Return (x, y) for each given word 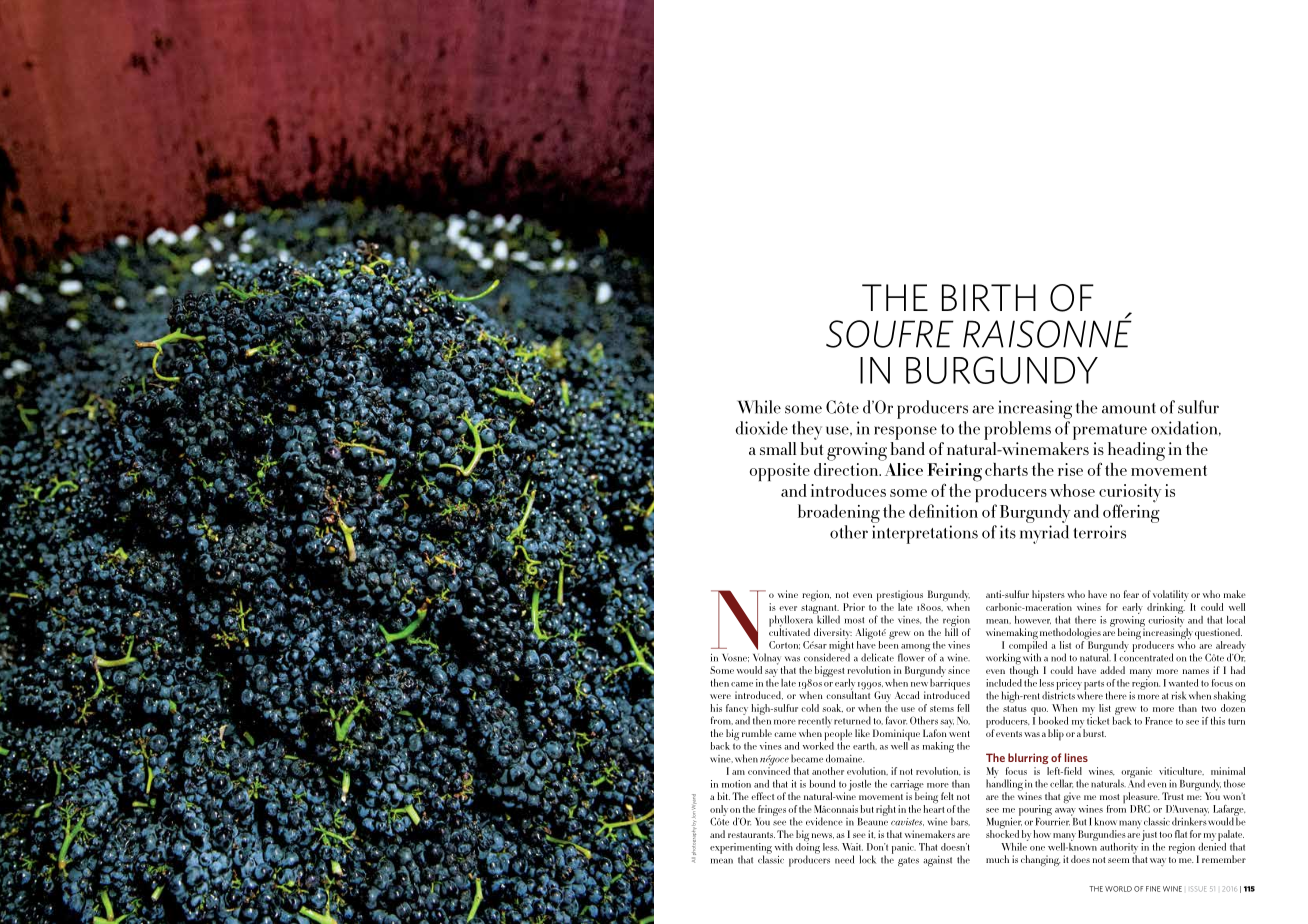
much (997, 859)
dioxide (761, 428)
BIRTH (989, 297)
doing (808, 848)
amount (1129, 408)
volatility (1171, 597)
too (1166, 835)
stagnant (820, 610)
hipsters (1048, 597)
